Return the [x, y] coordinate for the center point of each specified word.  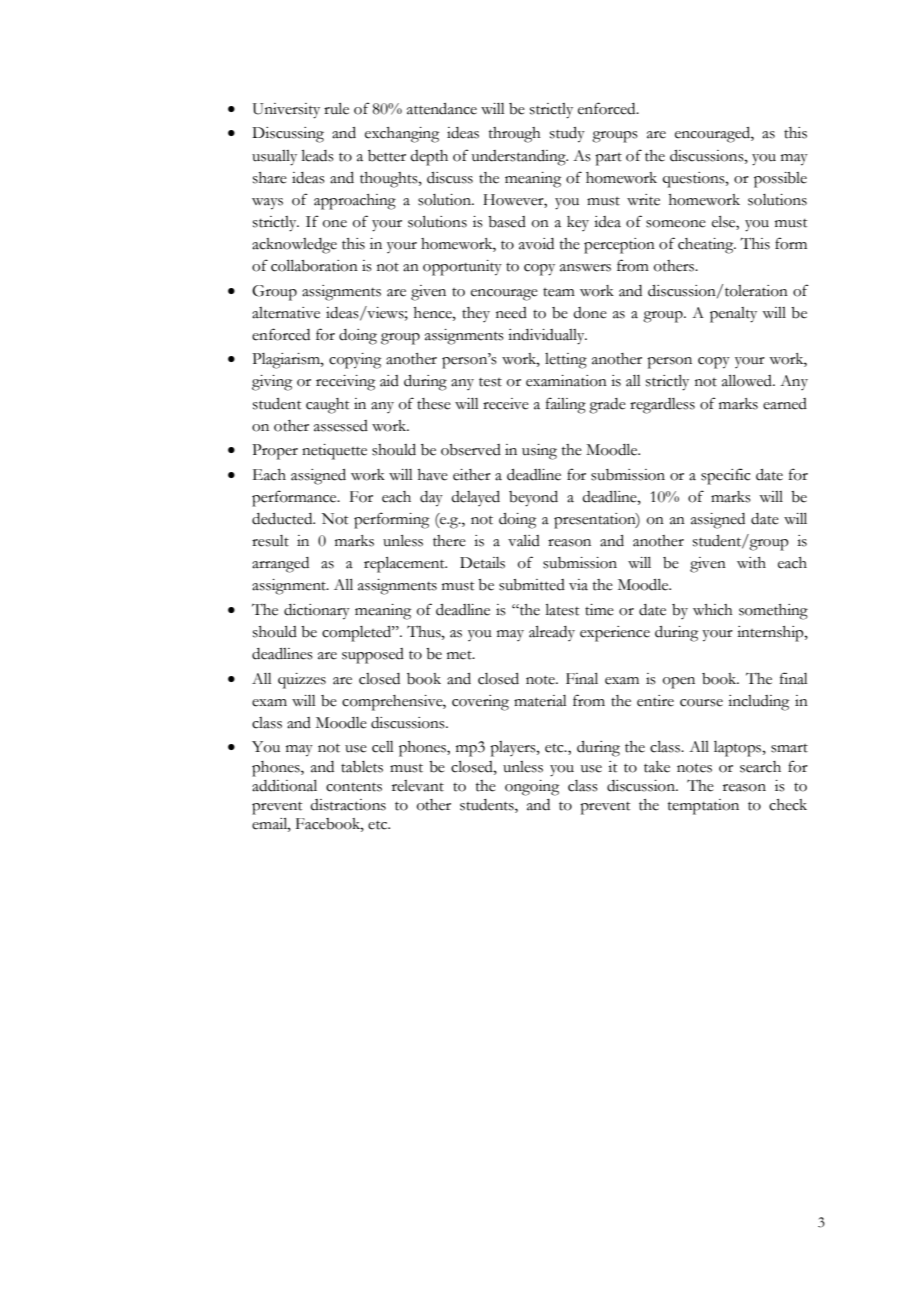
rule [336, 109]
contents [354, 787]
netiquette [334, 452]
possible [780, 180]
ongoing [532, 788]
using [539, 452]
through [515, 135]
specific [725, 476]
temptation [703, 807]
